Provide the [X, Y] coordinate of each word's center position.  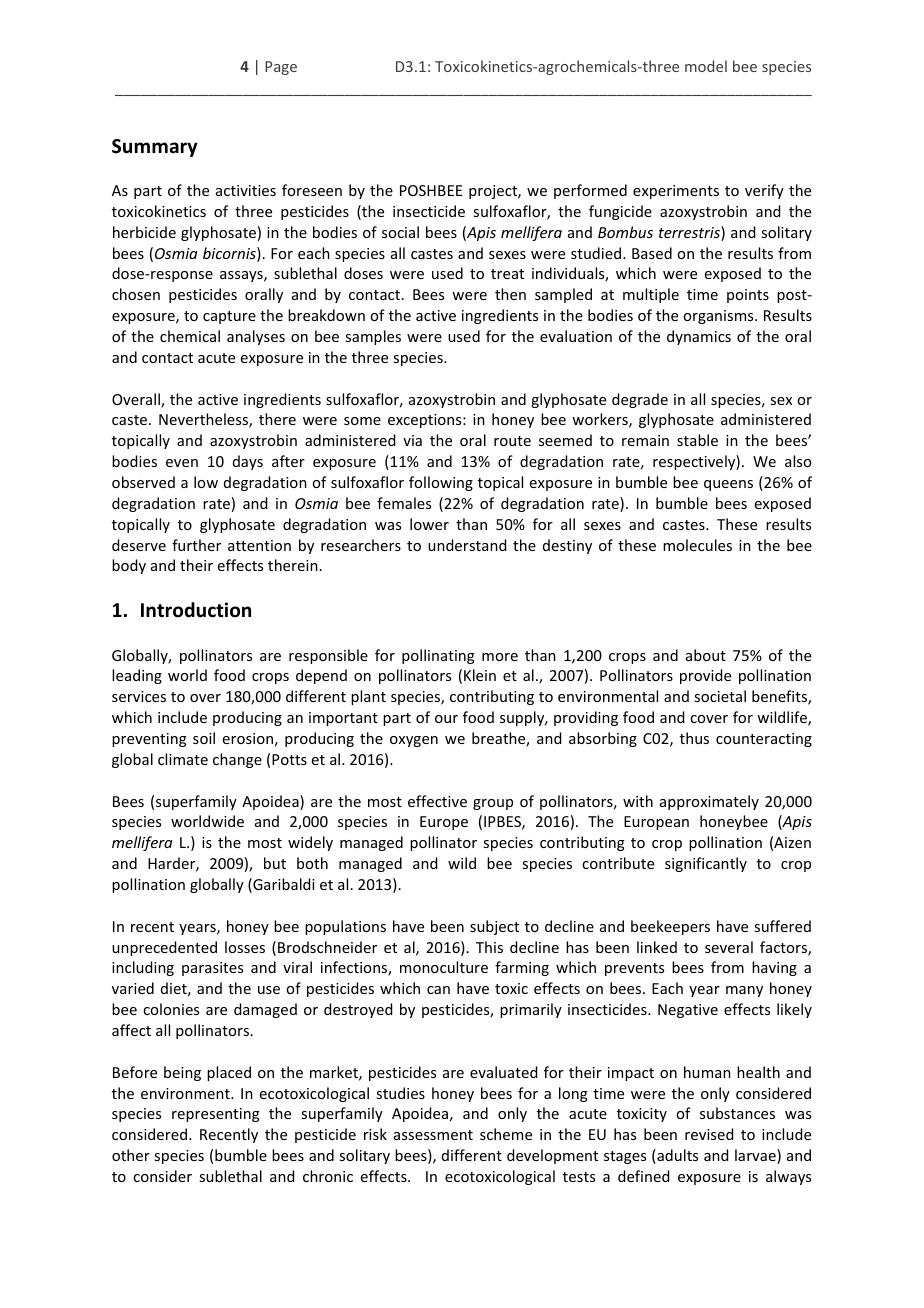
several [729, 947]
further [196, 545]
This [489, 947]
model [706, 66]
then [510, 294]
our [446, 719]
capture [229, 317]
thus [694, 738]
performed [590, 191]
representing [216, 1115]
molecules [697, 545]
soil [204, 738]
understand [467, 545]
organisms [719, 317]
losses [245, 947]
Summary [155, 148]
